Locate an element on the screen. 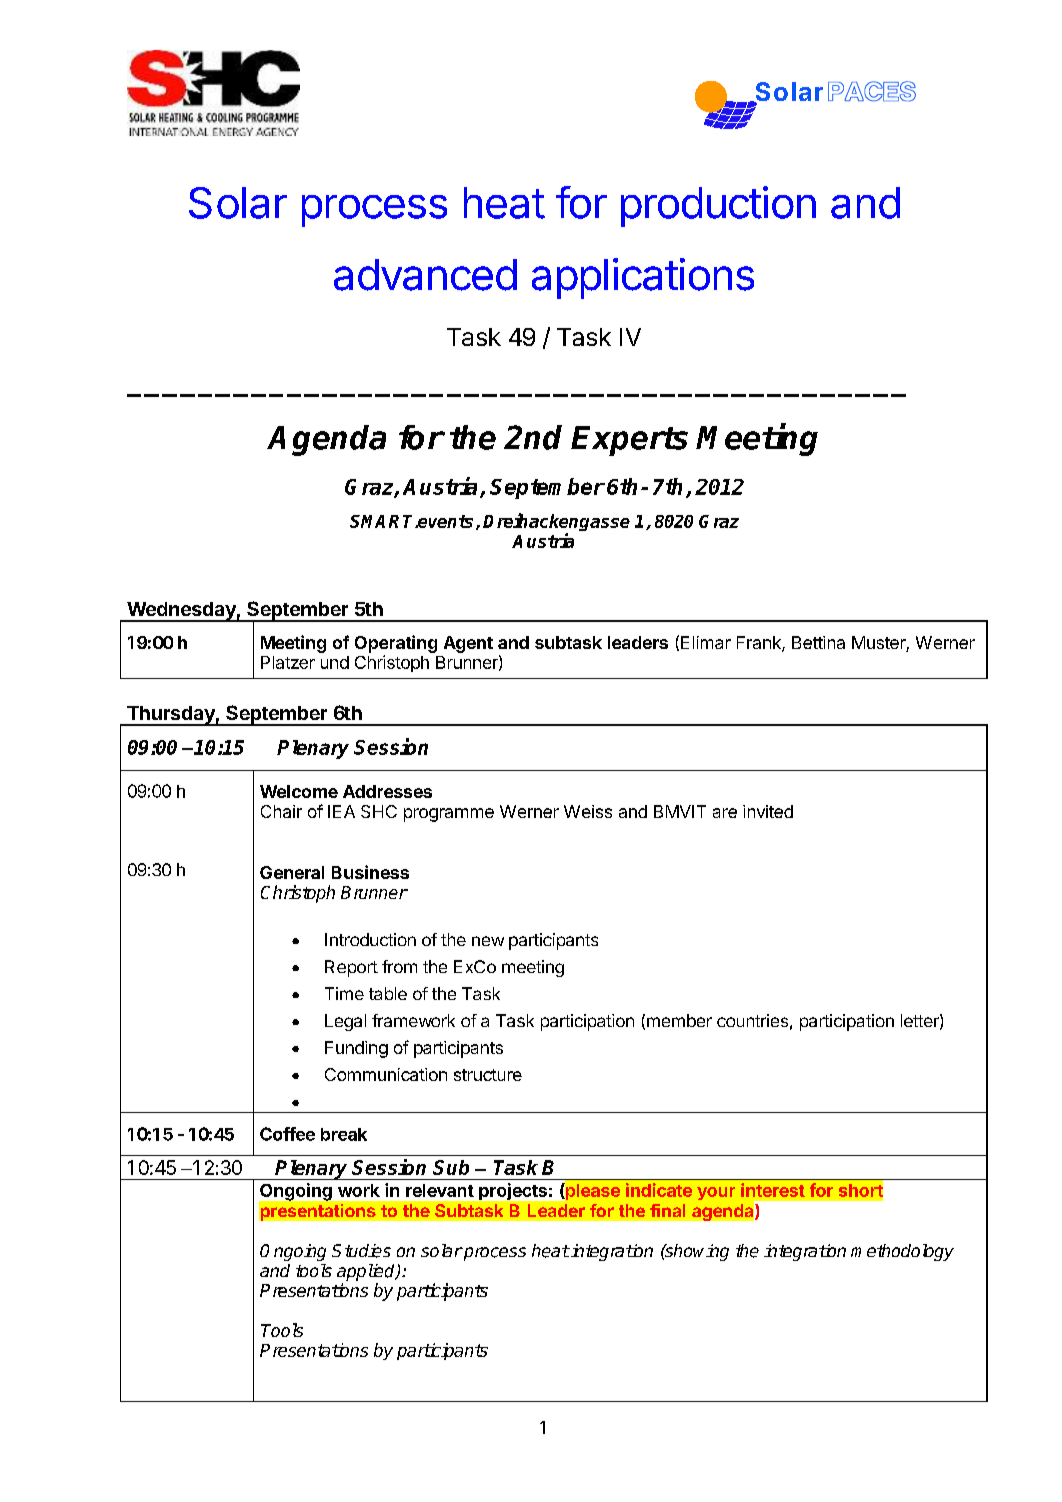 The height and width of the screenshot is (1502, 1062). Introduction is located at coordinates (370, 939).
